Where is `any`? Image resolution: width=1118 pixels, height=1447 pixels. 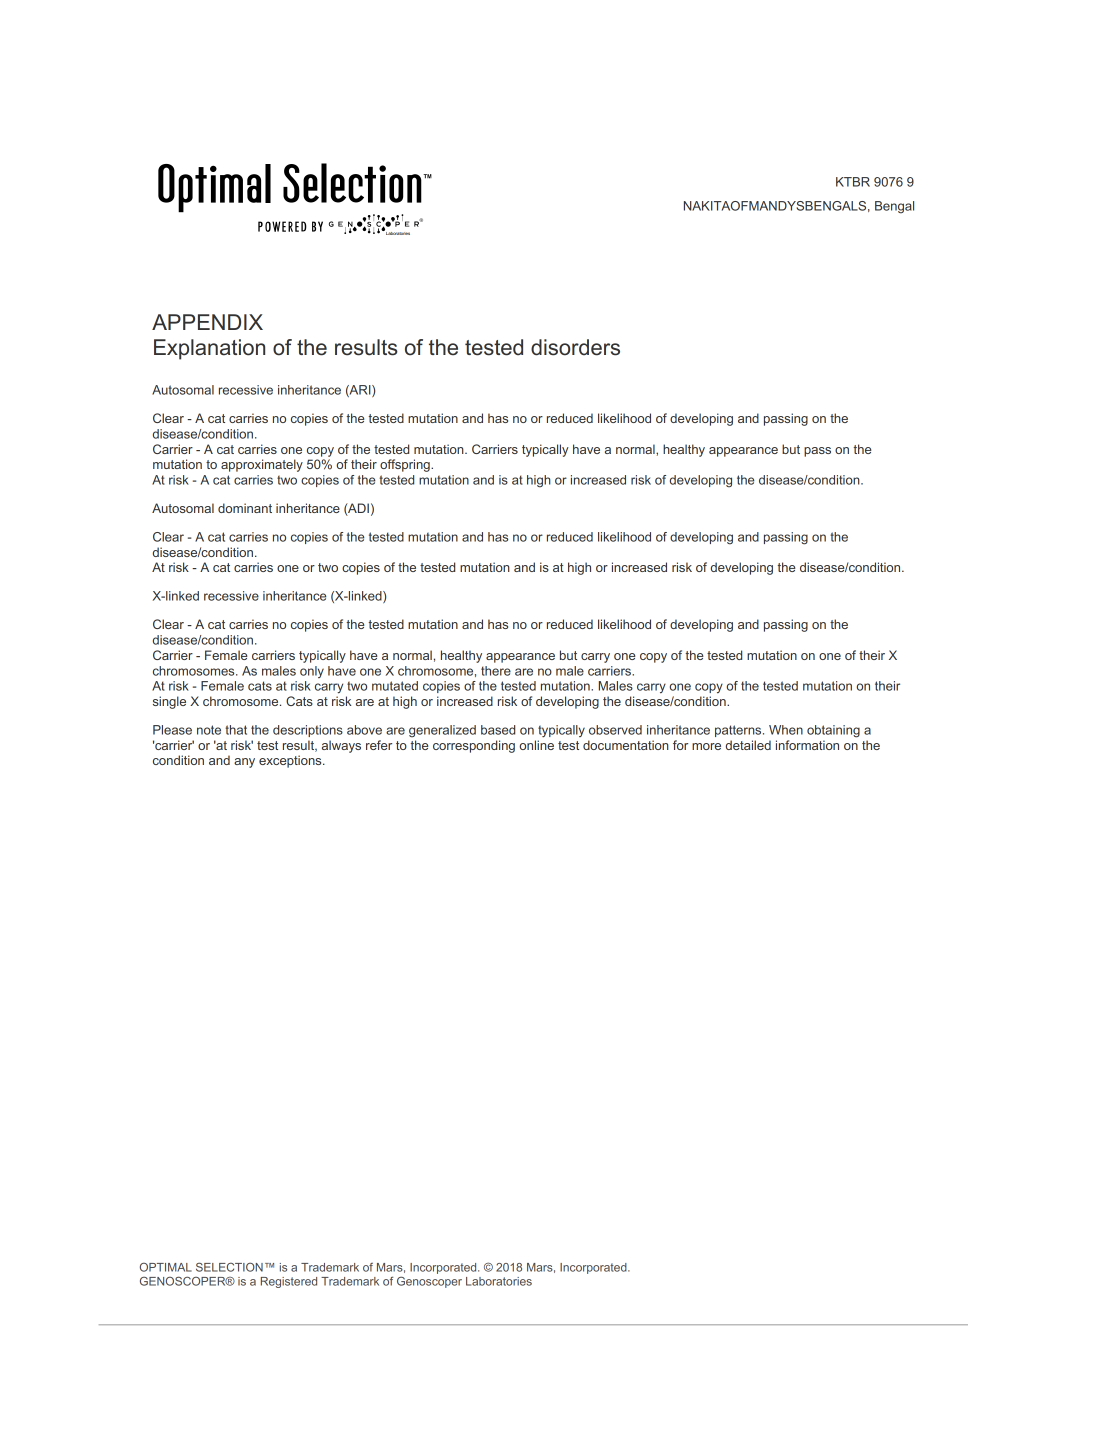
any is located at coordinates (244, 763).
